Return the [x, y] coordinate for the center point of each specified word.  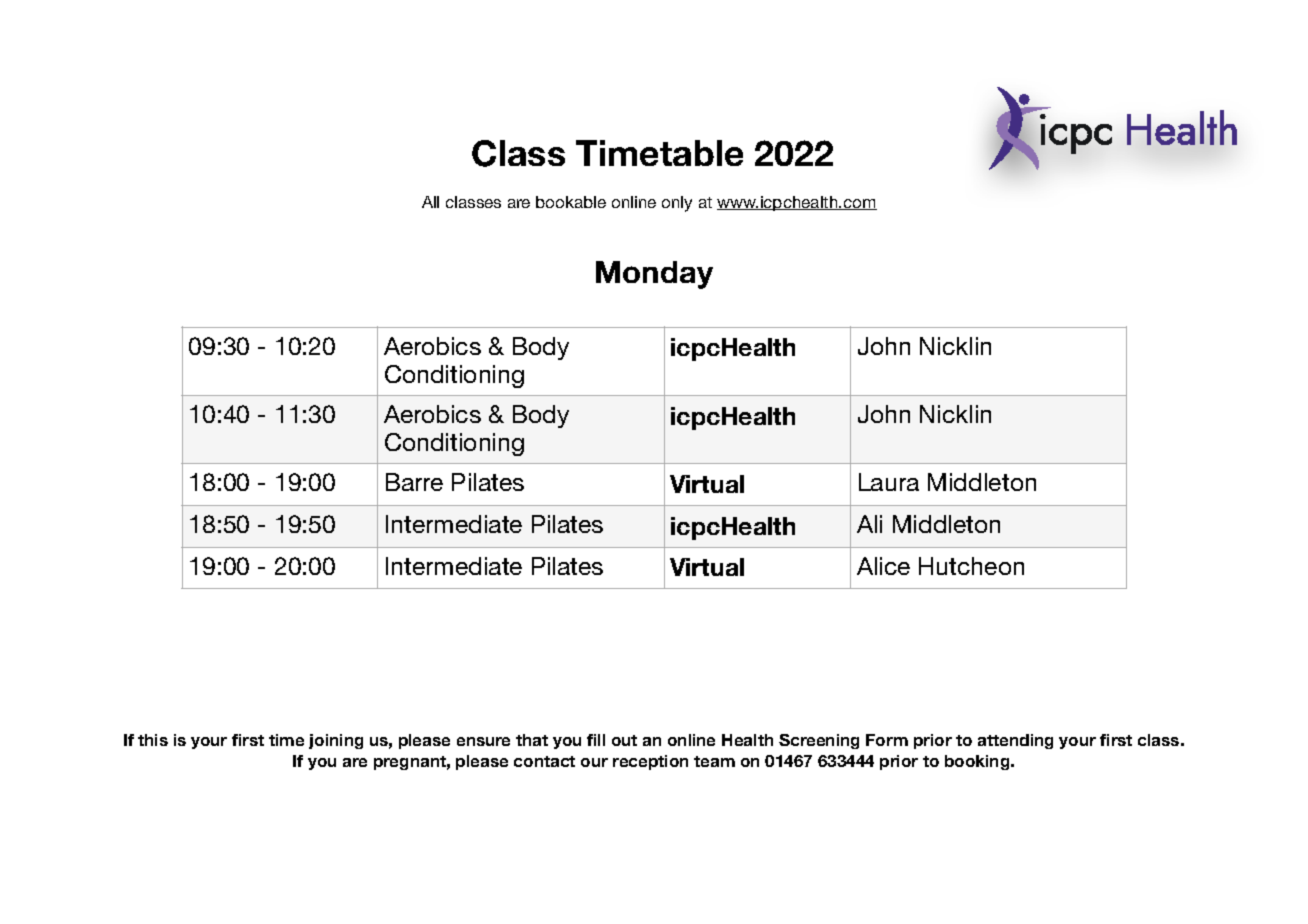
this [153, 740]
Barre [414, 482]
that [532, 740]
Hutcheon [971, 566]
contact [544, 761]
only [677, 204]
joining [336, 741]
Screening [819, 741]
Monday [654, 275]
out [624, 740]
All [430, 202]
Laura [889, 482]
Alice [883, 566]
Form [887, 740]
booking [978, 762]
